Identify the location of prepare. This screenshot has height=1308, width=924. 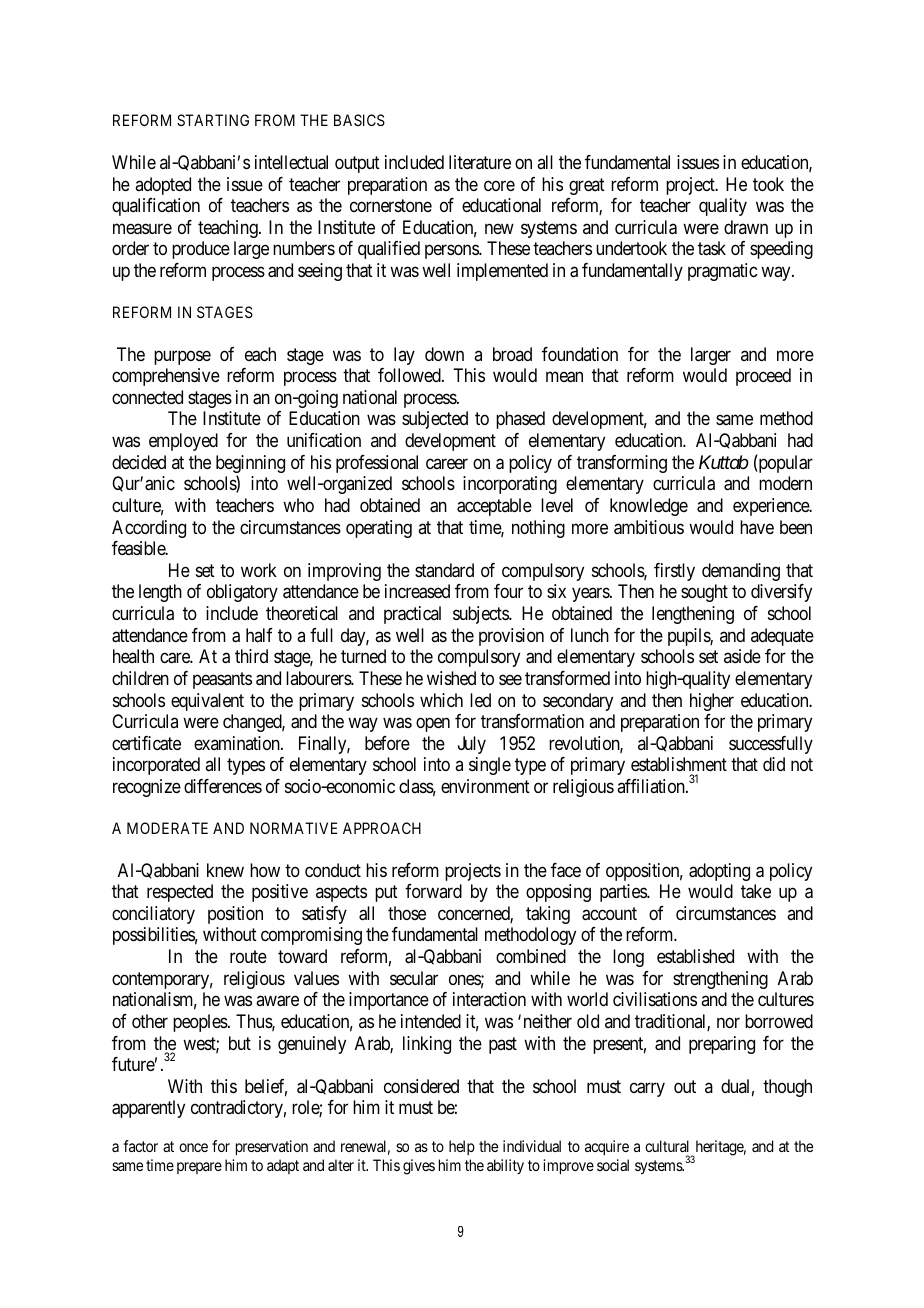
(199, 1168).
